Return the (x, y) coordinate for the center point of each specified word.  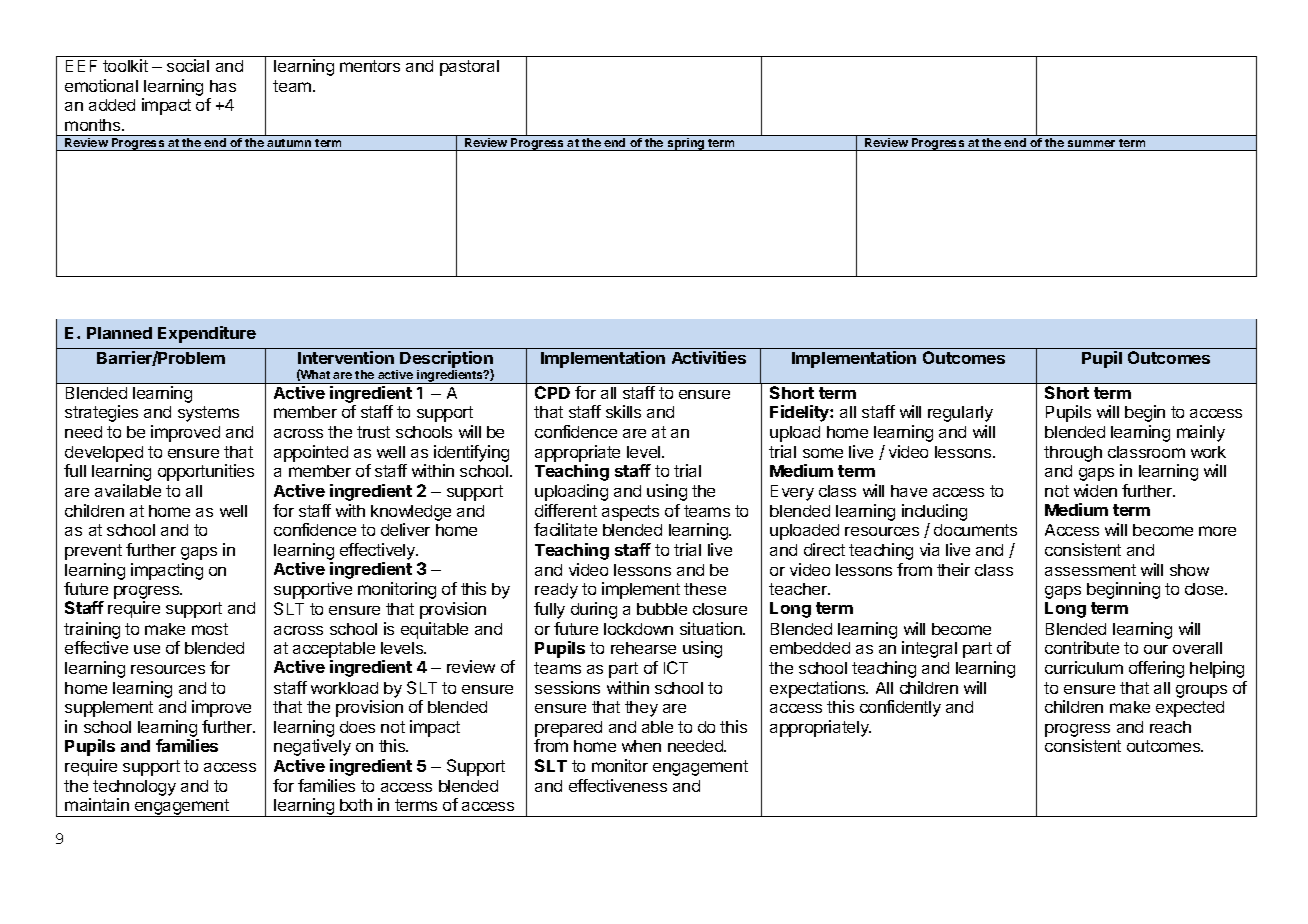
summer (1091, 143)
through (1073, 454)
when (641, 746)
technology (134, 789)
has (223, 86)
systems (208, 414)
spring (686, 144)
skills (623, 411)
